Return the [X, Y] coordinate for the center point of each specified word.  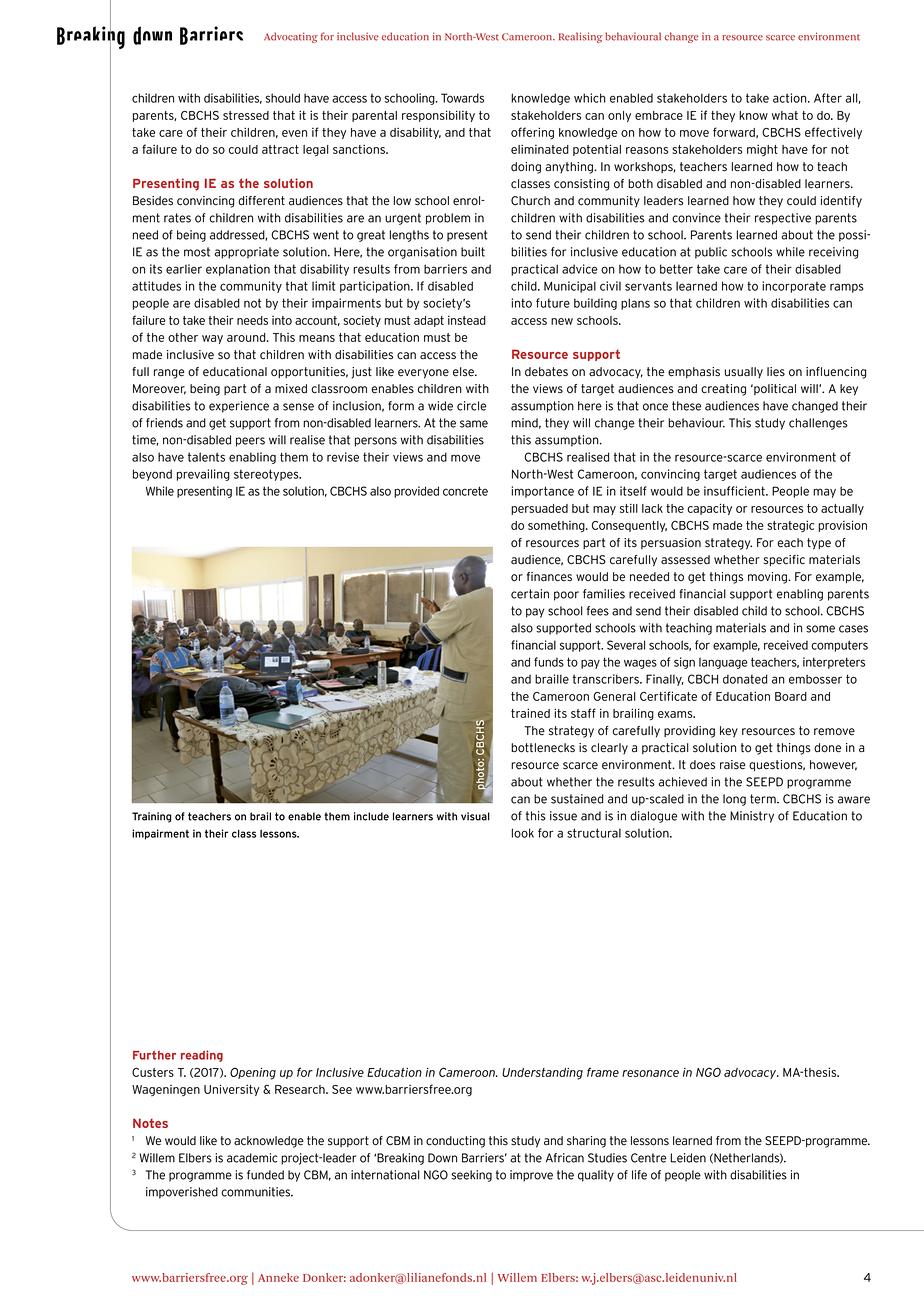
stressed [246, 115]
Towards [462, 98]
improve [531, 1176]
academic [252, 1158]
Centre [649, 1158]
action [791, 98]
